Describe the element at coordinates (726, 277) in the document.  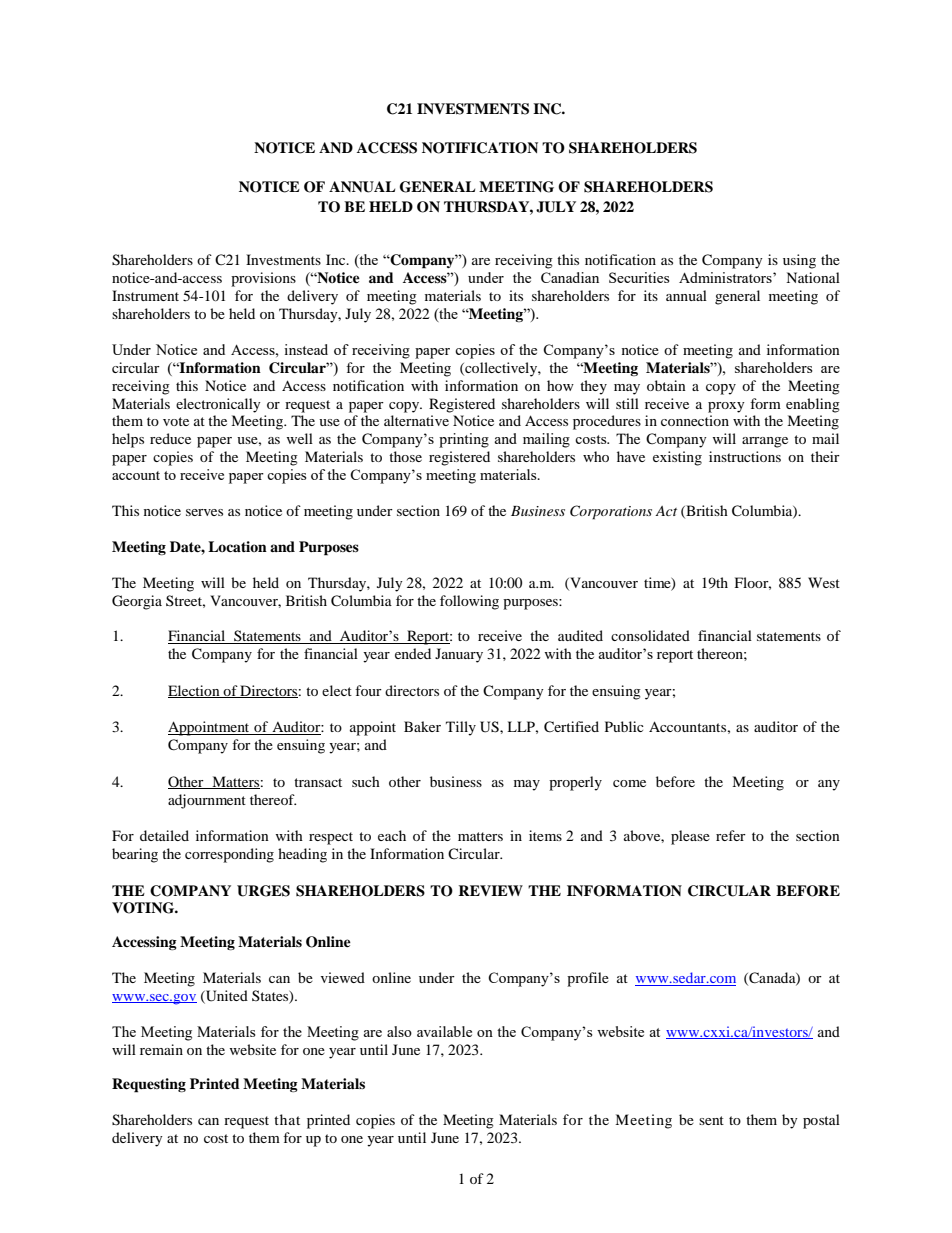
I see `Administrators` at that location.
